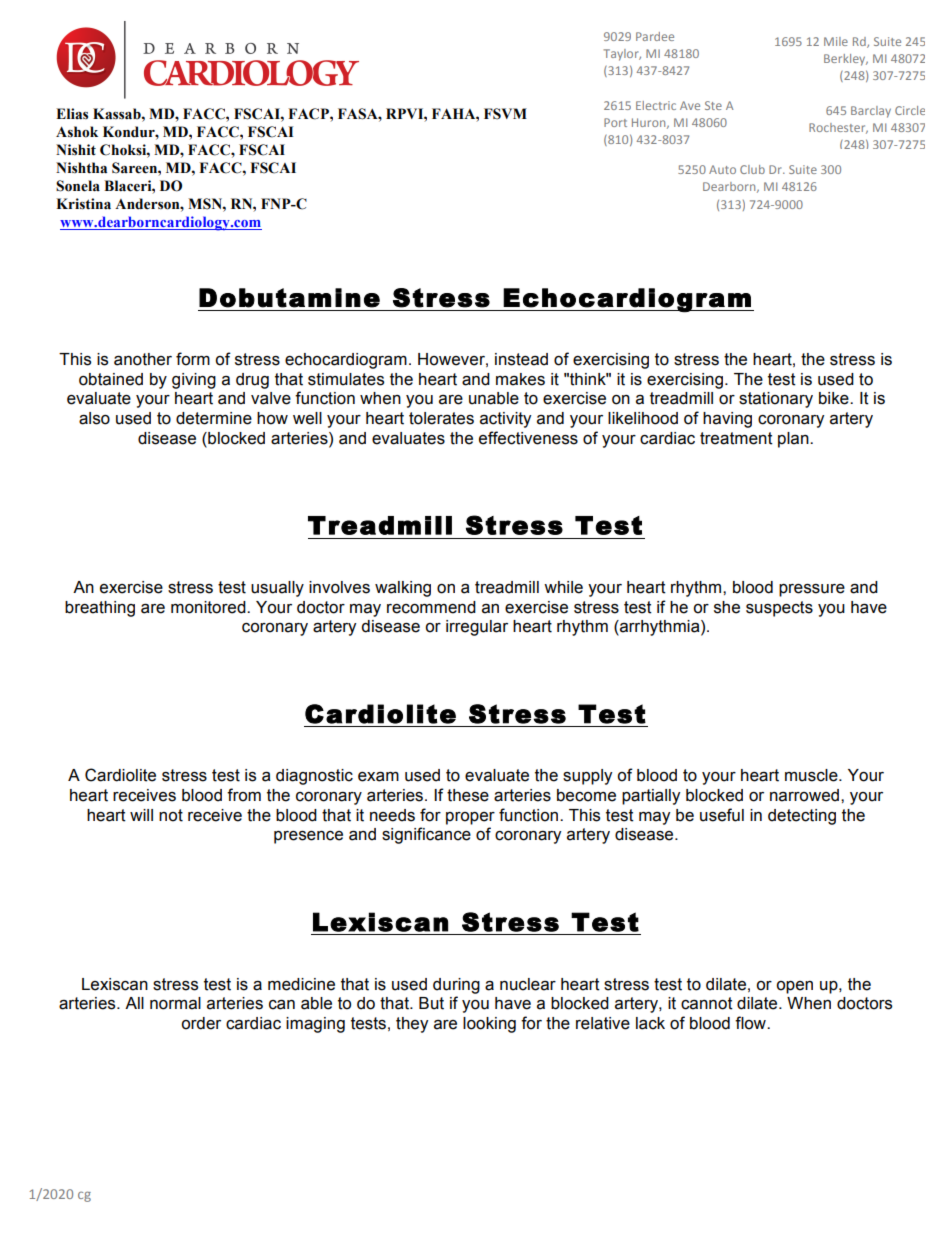 The height and width of the screenshot is (1233, 952). What do you see at coordinates (193, 359) in the screenshot?
I see `form` at bounding box center [193, 359].
